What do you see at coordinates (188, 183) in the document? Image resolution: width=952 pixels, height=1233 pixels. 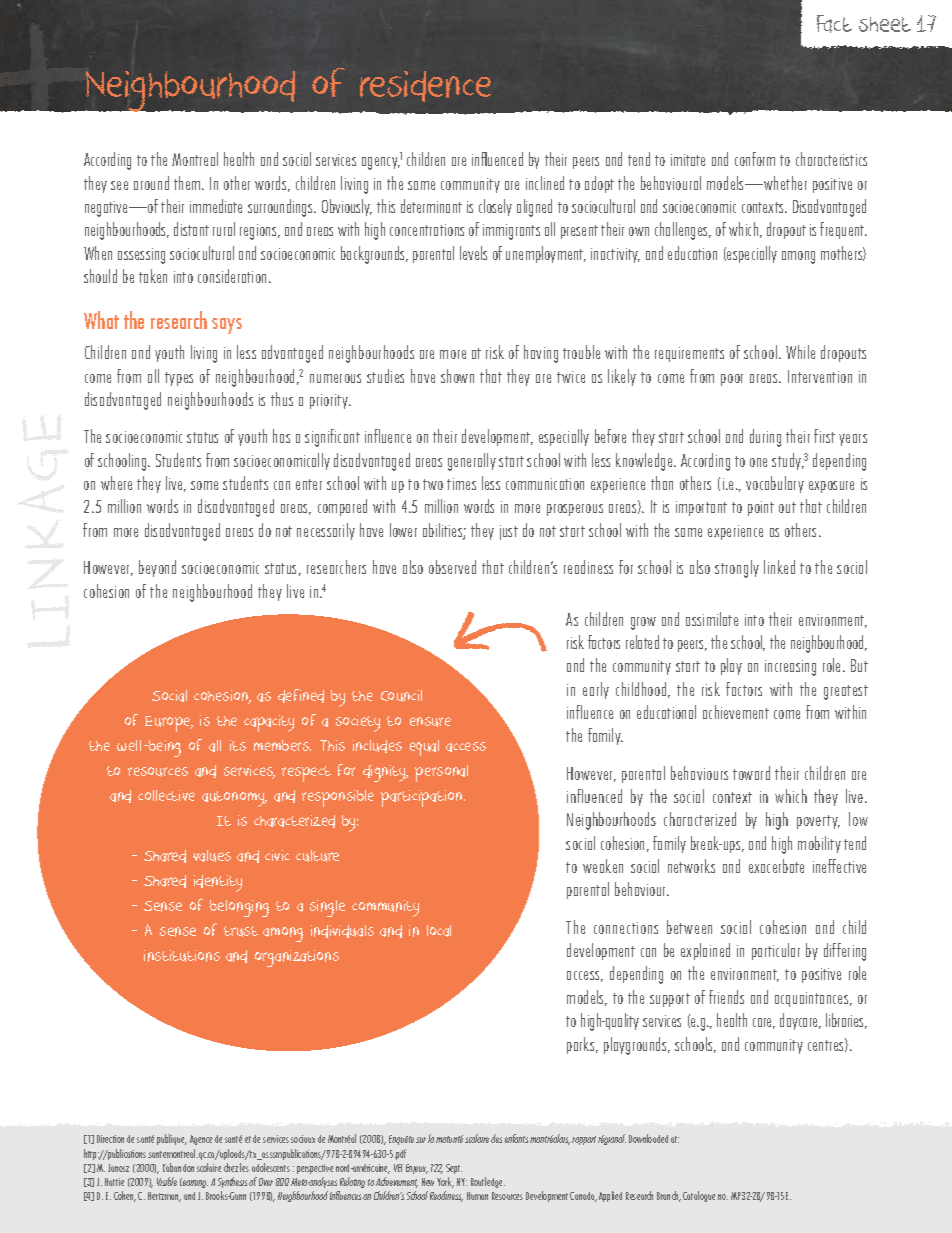 I see `them` at bounding box center [188, 183].
